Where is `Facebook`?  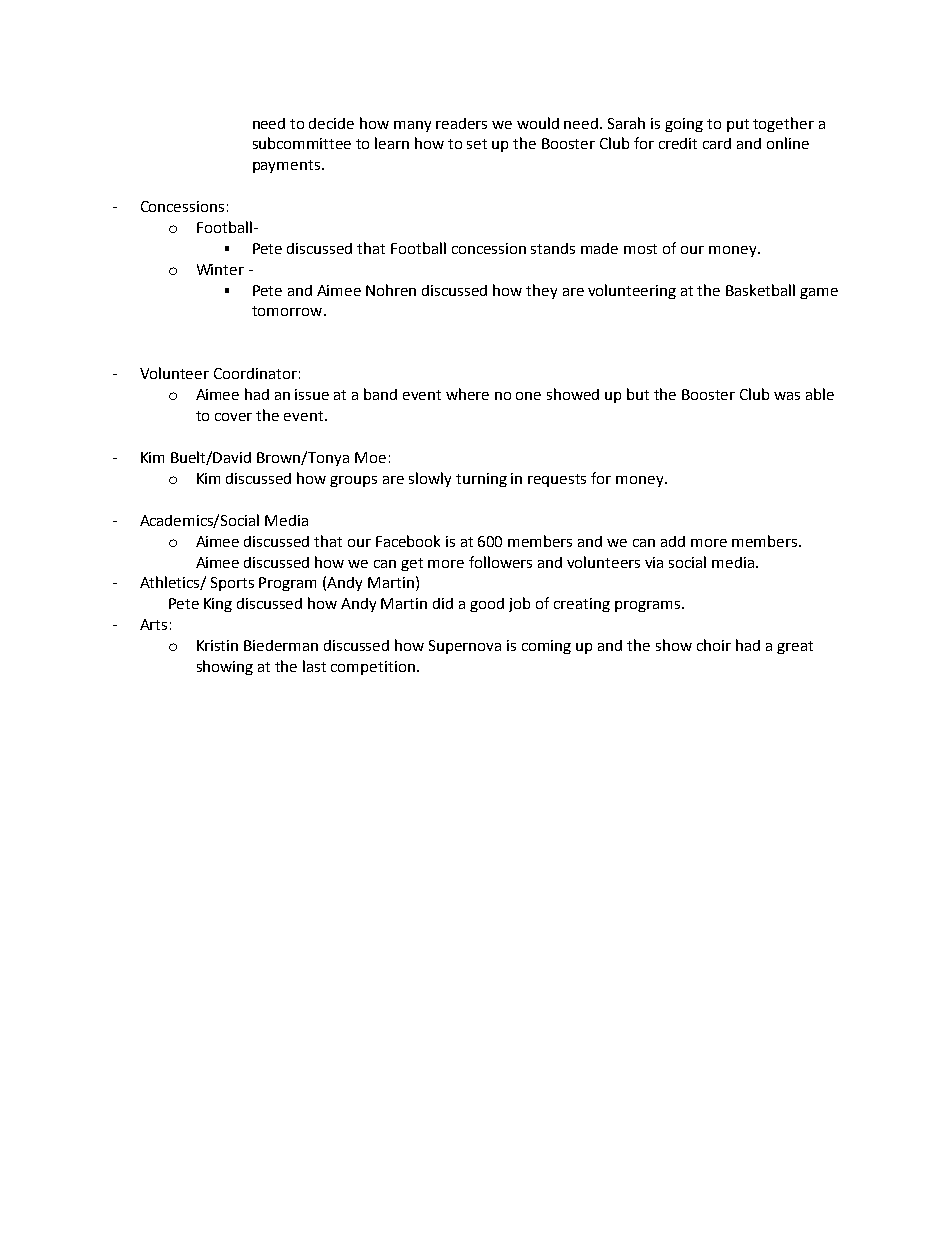
Facebook is located at coordinates (408, 541).
